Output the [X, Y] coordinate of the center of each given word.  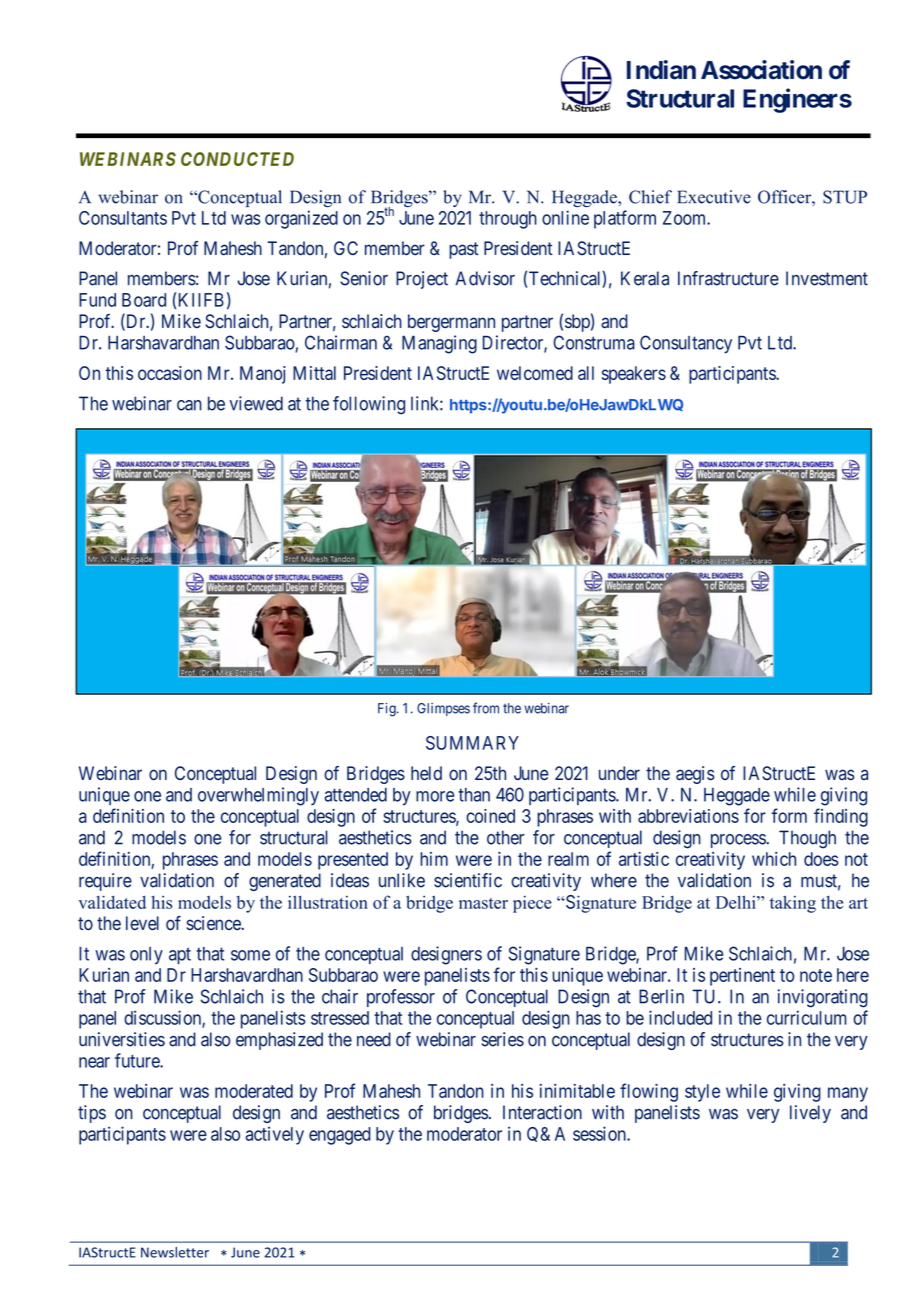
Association [761, 70]
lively [810, 1114]
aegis [695, 775]
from [486, 708]
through [508, 220]
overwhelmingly [258, 796]
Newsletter [175, 1252]
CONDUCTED [237, 159]
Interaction [542, 1112]
